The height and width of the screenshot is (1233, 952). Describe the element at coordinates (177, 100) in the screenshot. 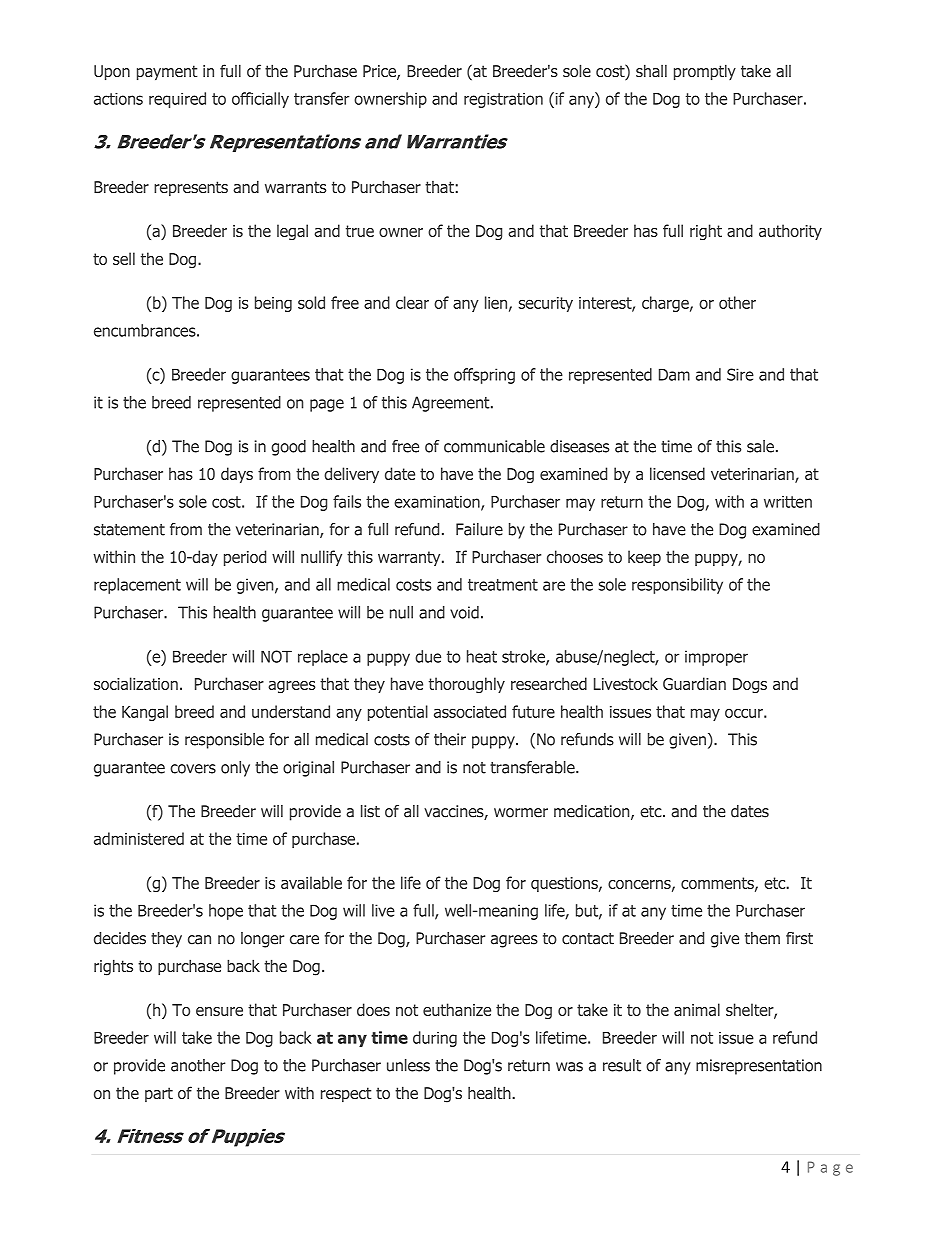

I see `required` at that location.
